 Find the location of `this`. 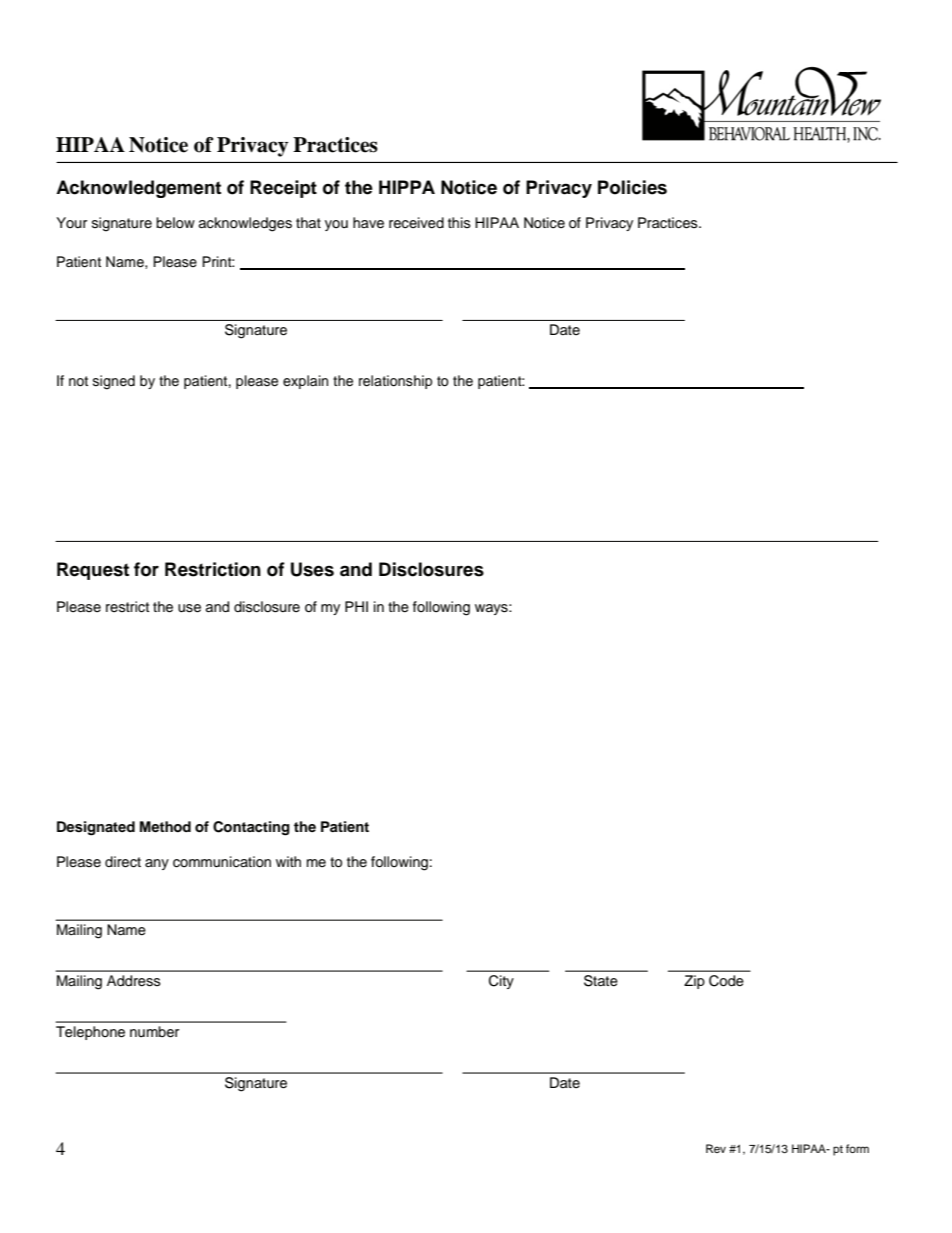

this is located at coordinates (459, 223).
